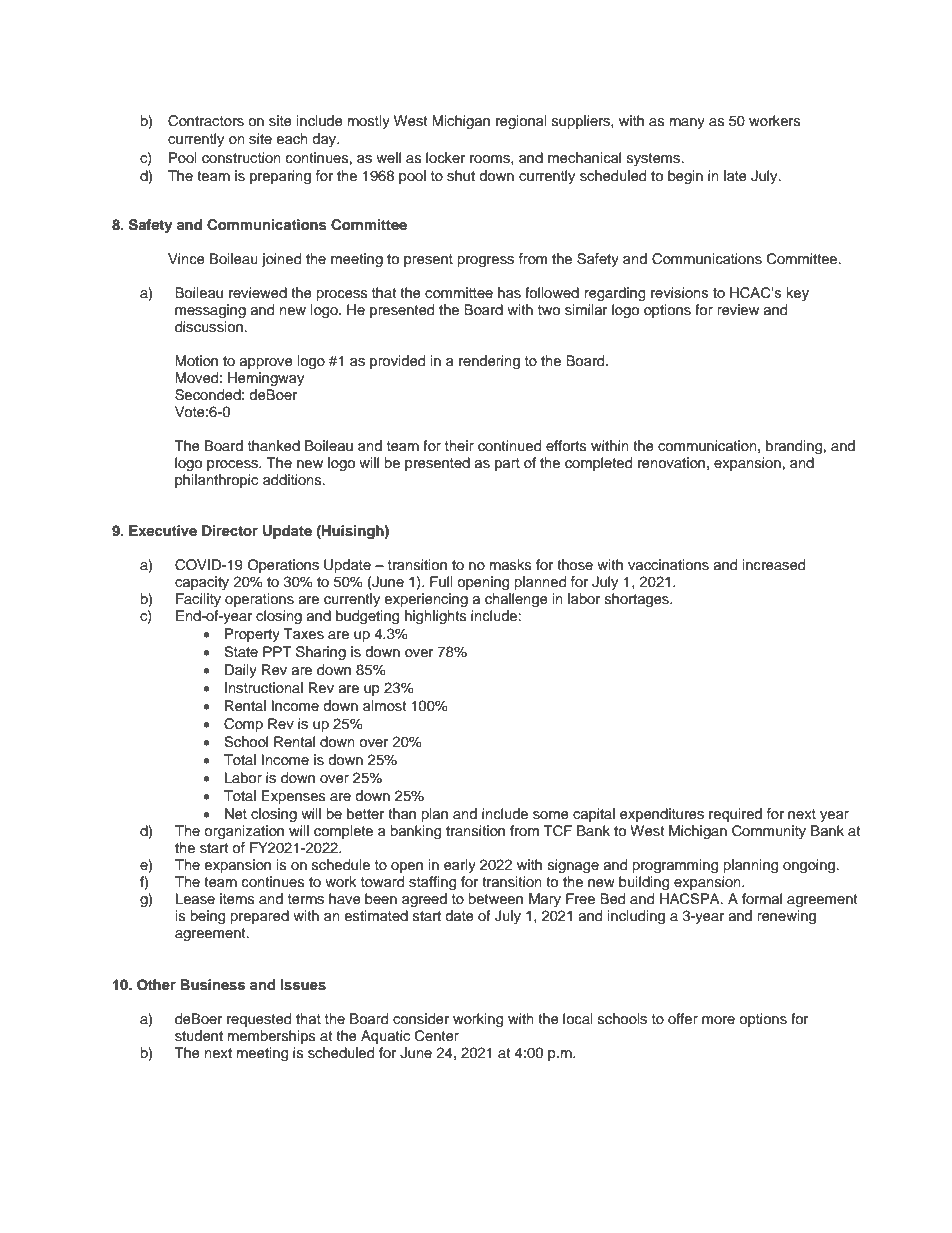 The image size is (952, 1233). I want to click on capacity, so click(202, 583).
